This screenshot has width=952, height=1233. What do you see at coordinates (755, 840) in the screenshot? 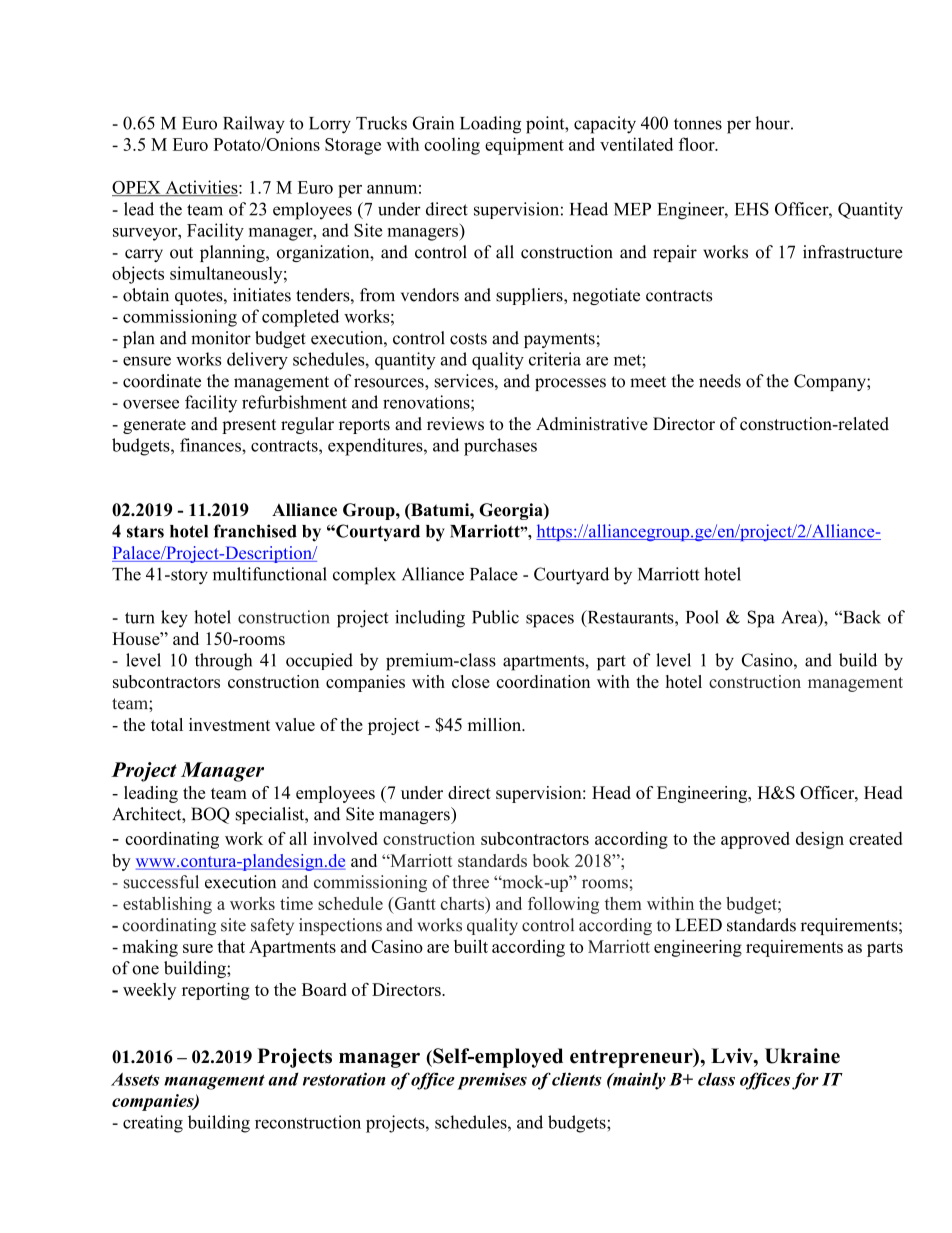
I see `approved` at bounding box center [755, 840].
